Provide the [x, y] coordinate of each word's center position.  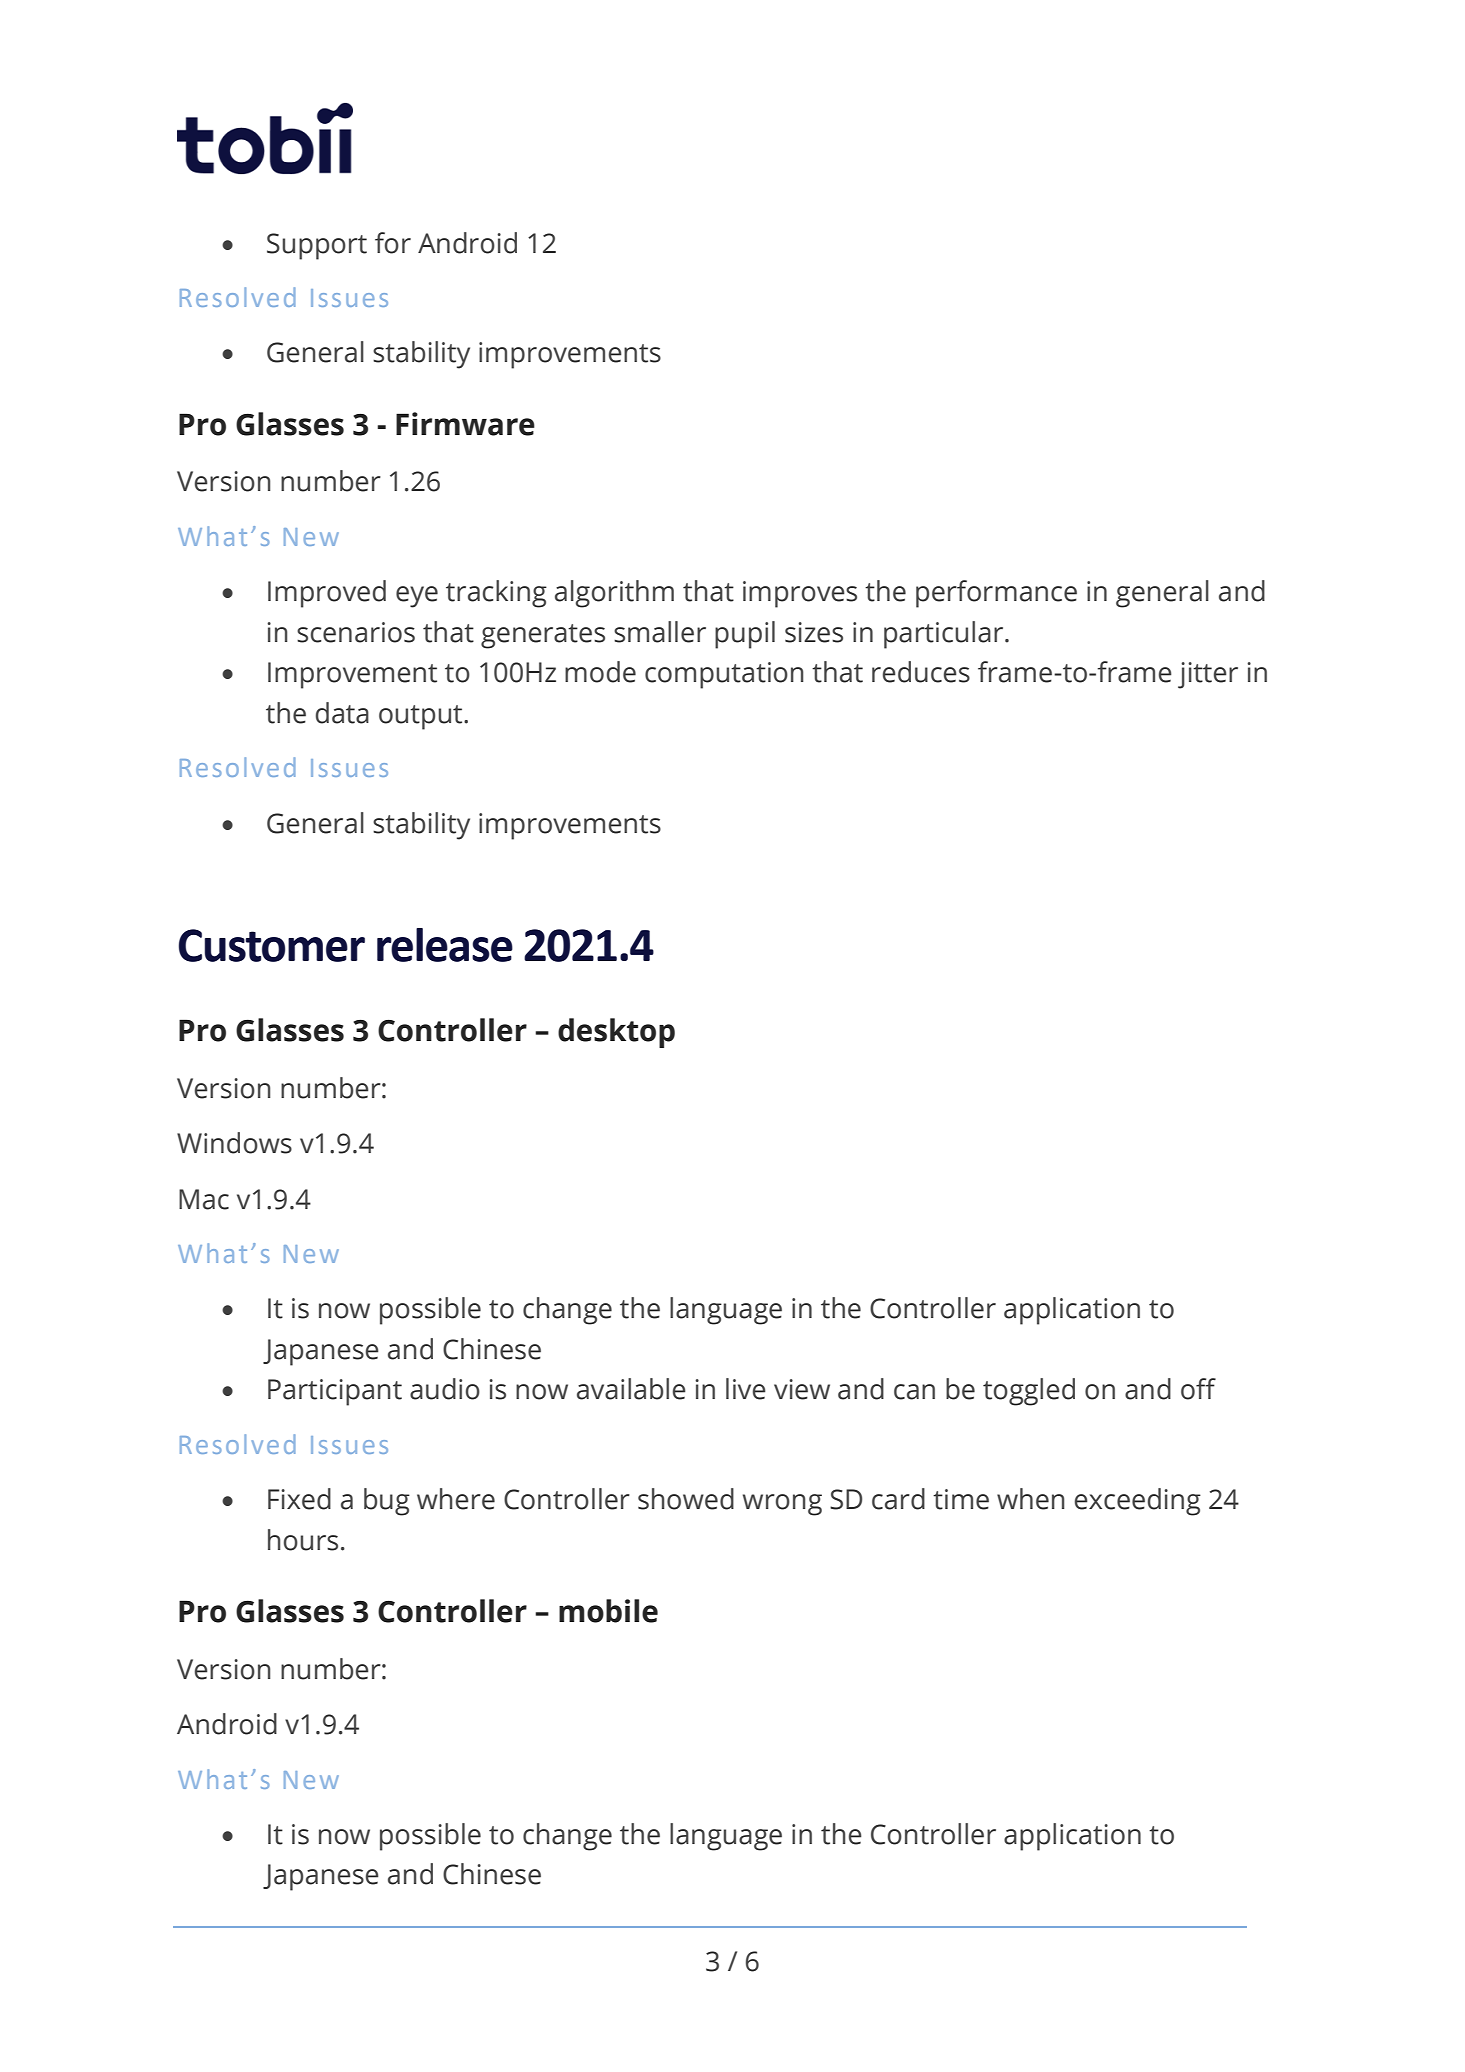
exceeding [1138, 1502]
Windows [234, 1143]
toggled [1029, 1392]
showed [686, 1499]
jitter [1208, 675]
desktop [616, 1033]
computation [724, 675]
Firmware [465, 424]
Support [317, 246]
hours [303, 1540]
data [342, 713]
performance [996, 594]
